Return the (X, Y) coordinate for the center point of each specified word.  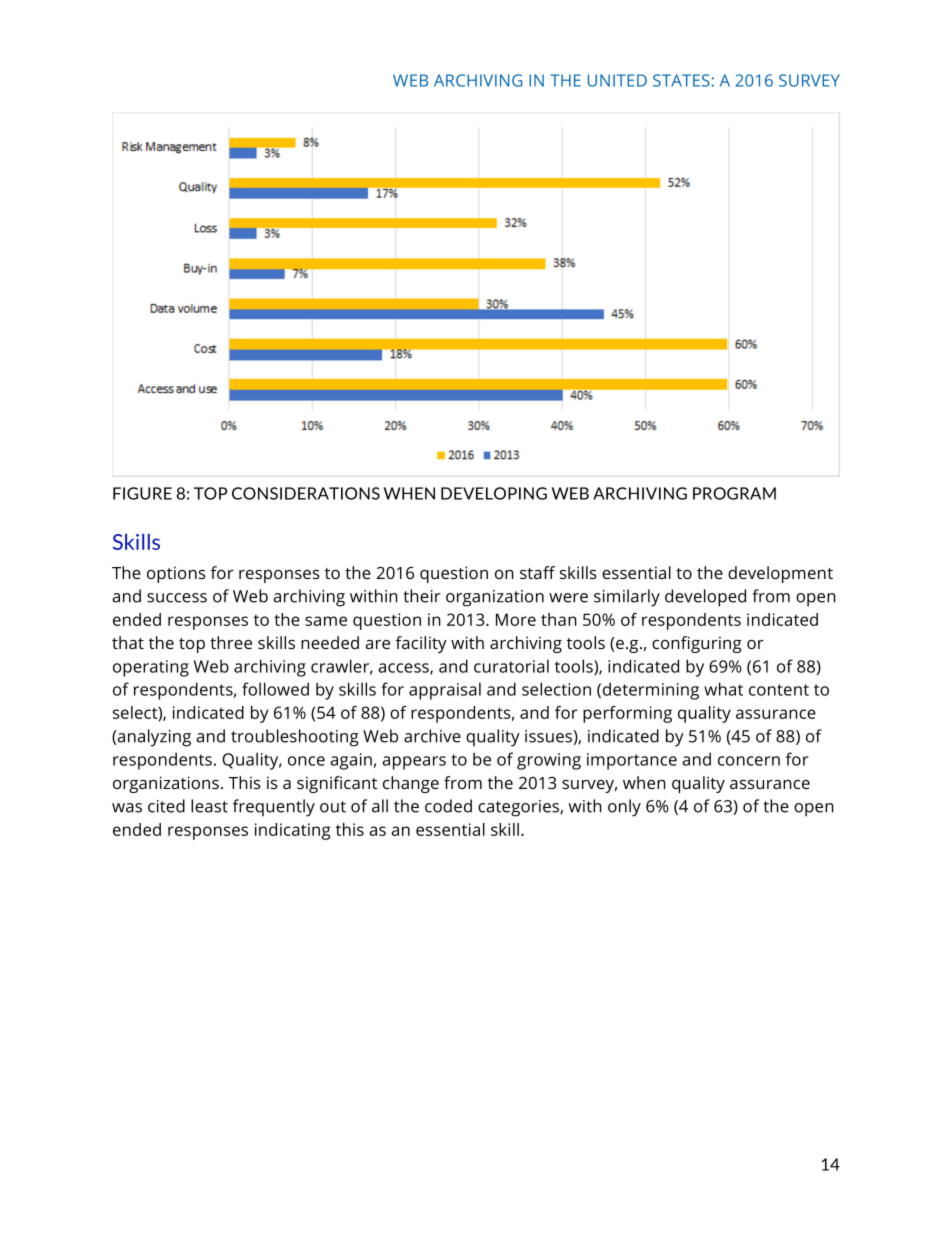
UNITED (617, 80)
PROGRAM (734, 493)
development (780, 574)
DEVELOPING (494, 493)
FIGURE (142, 493)
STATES (681, 80)
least (209, 806)
